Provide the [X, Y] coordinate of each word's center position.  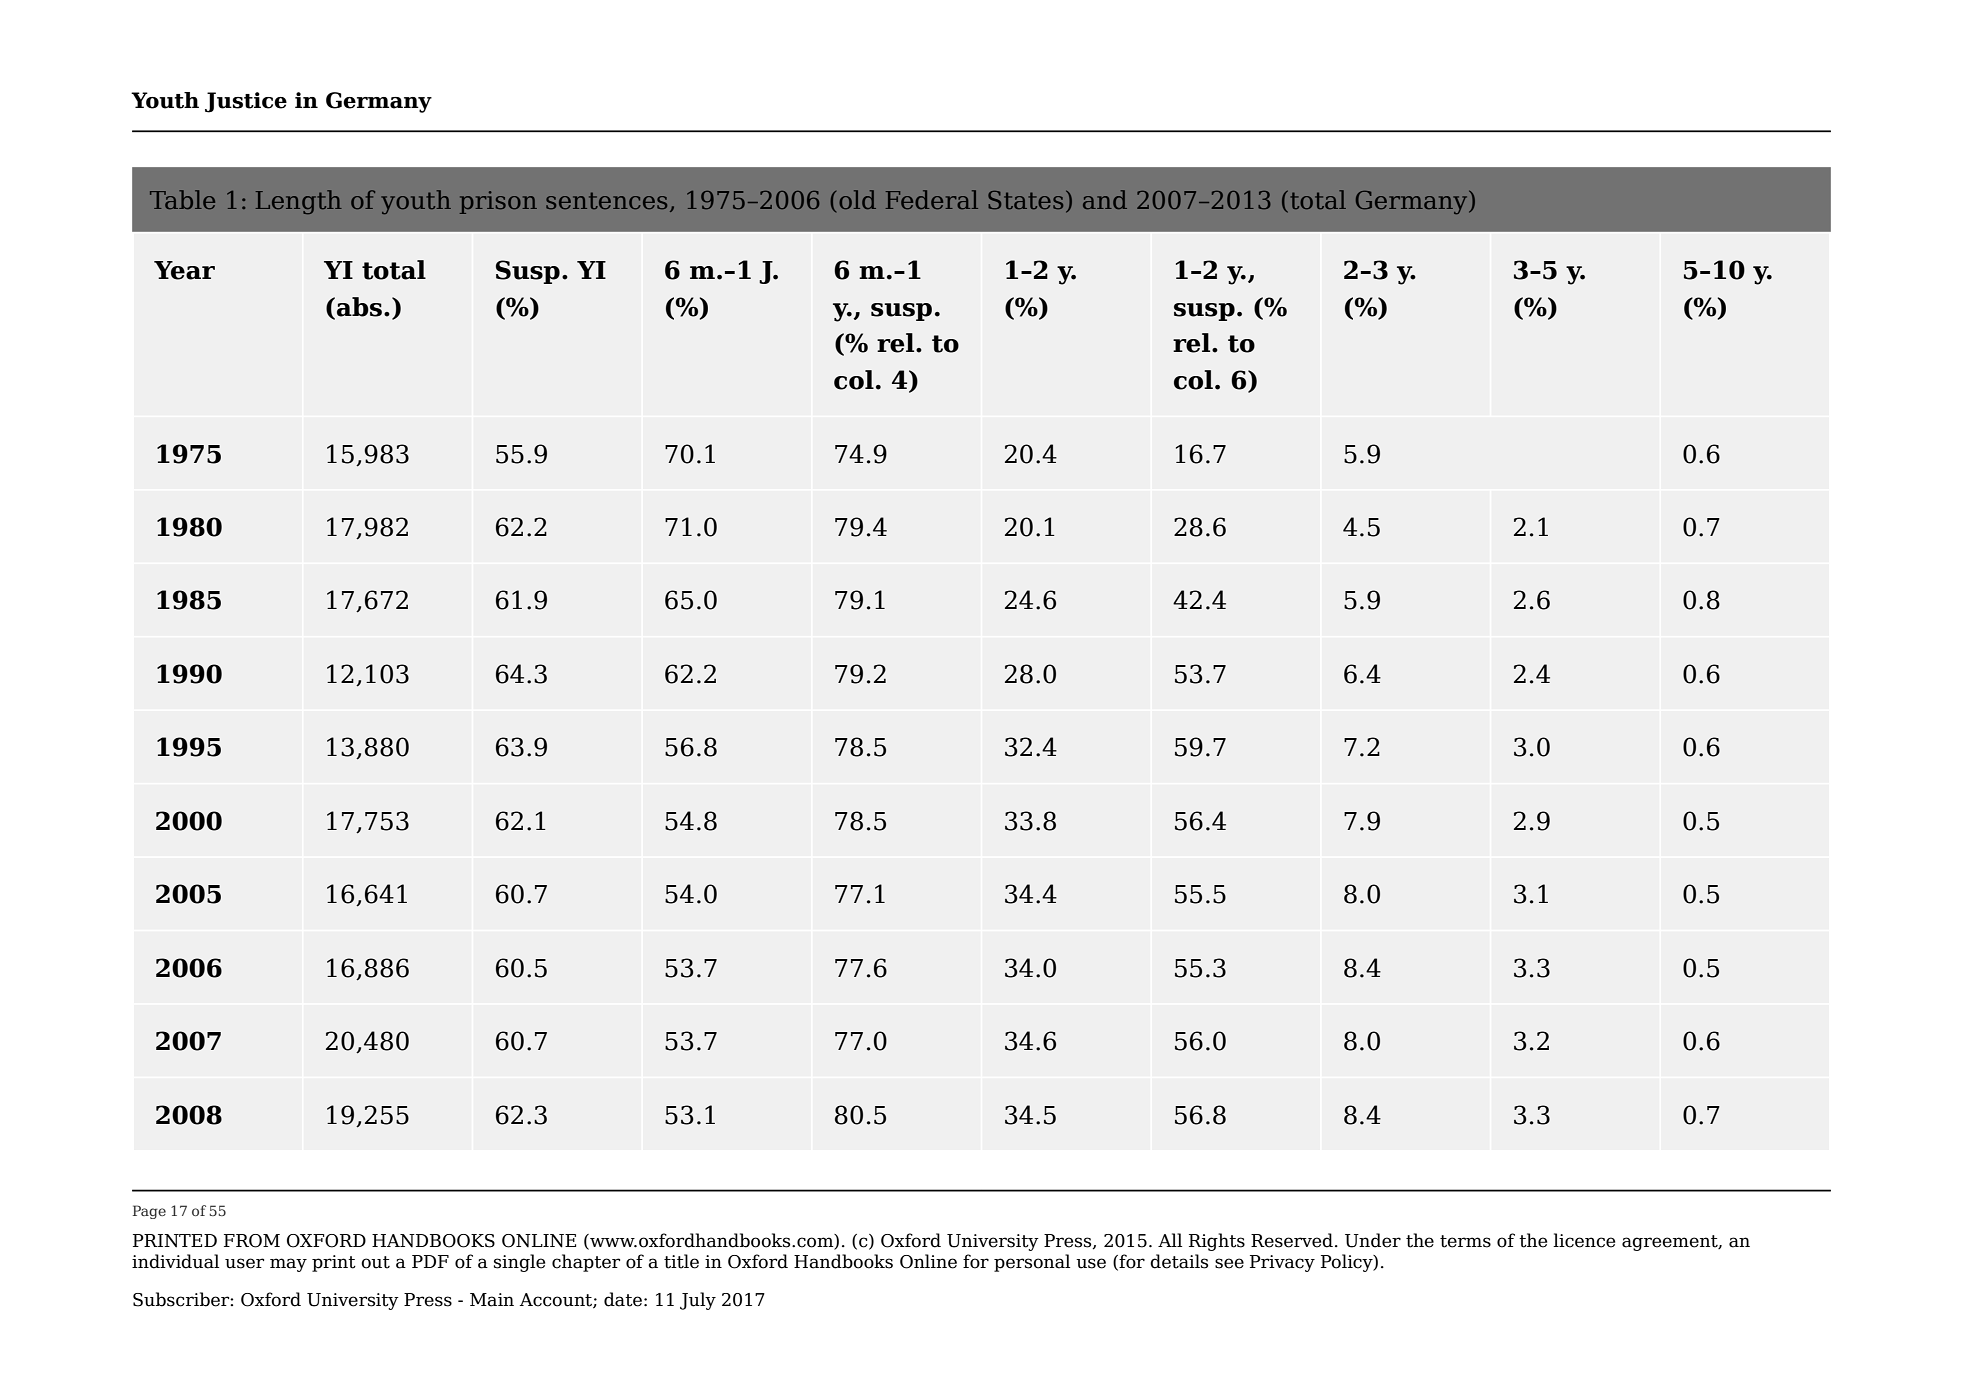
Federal [932, 199]
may [288, 1265]
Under [1373, 1240]
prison [498, 202]
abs [359, 307]
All [1170, 1240]
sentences [606, 200]
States [1025, 200]
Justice [246, 102]
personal [1032, 1263]
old [857, 199]
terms [1465, 1241]
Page [149, 1212]
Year [184, 270]
